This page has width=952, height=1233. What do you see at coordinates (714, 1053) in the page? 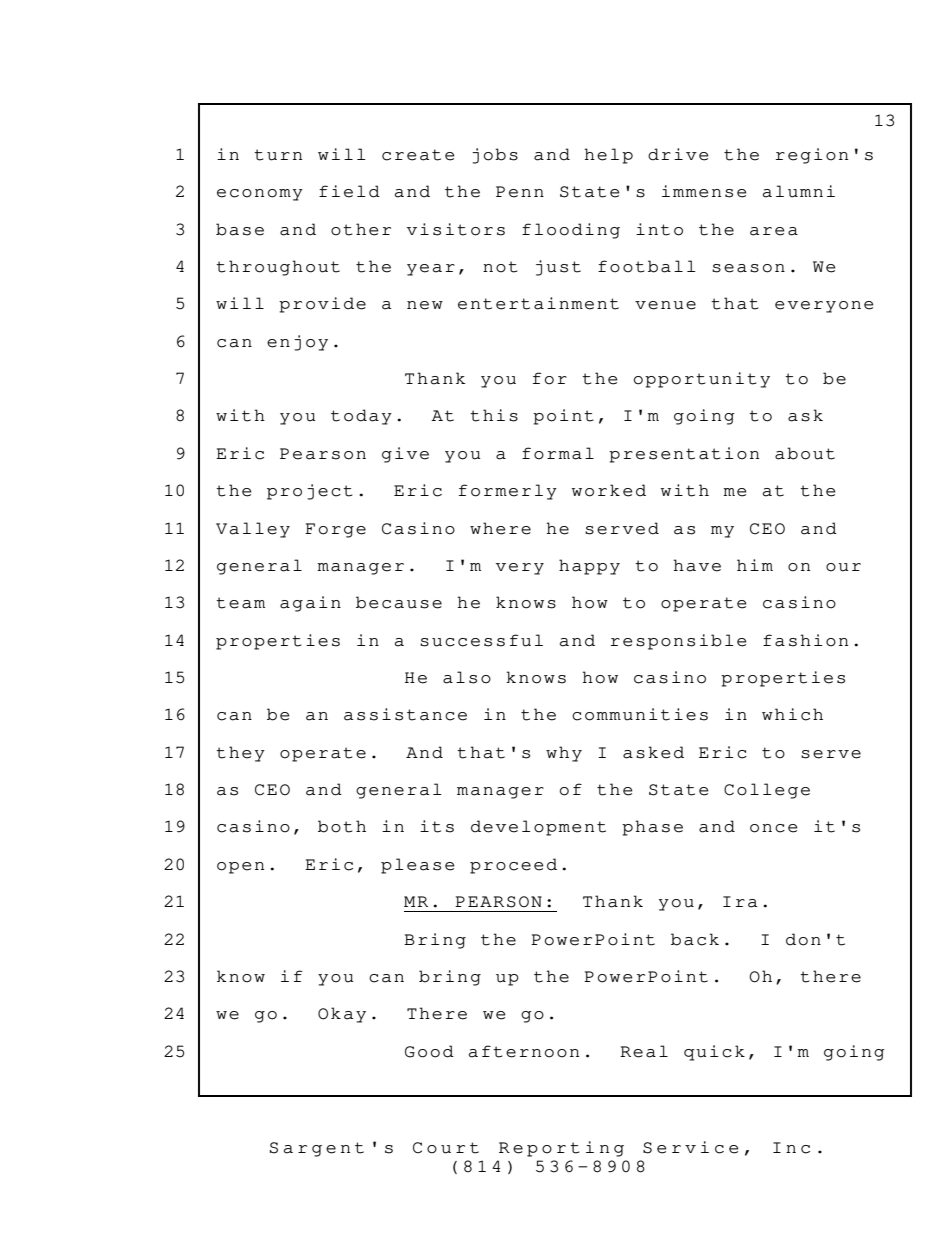
I see `quick` at bounding box center [714, 1053].
